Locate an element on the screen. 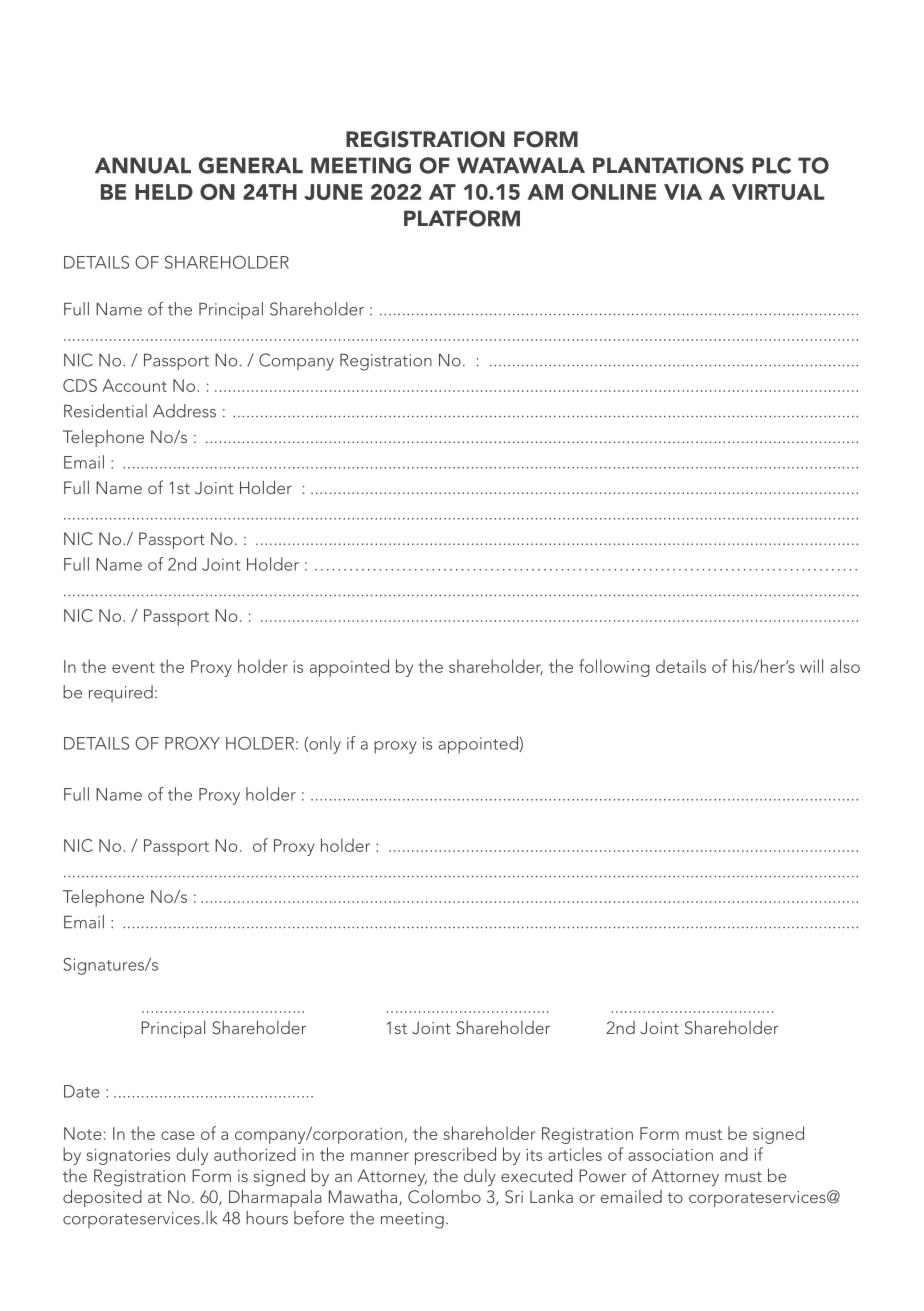 This screenshot has height=1311, width=924. required is located at coordinates (121, 693).
